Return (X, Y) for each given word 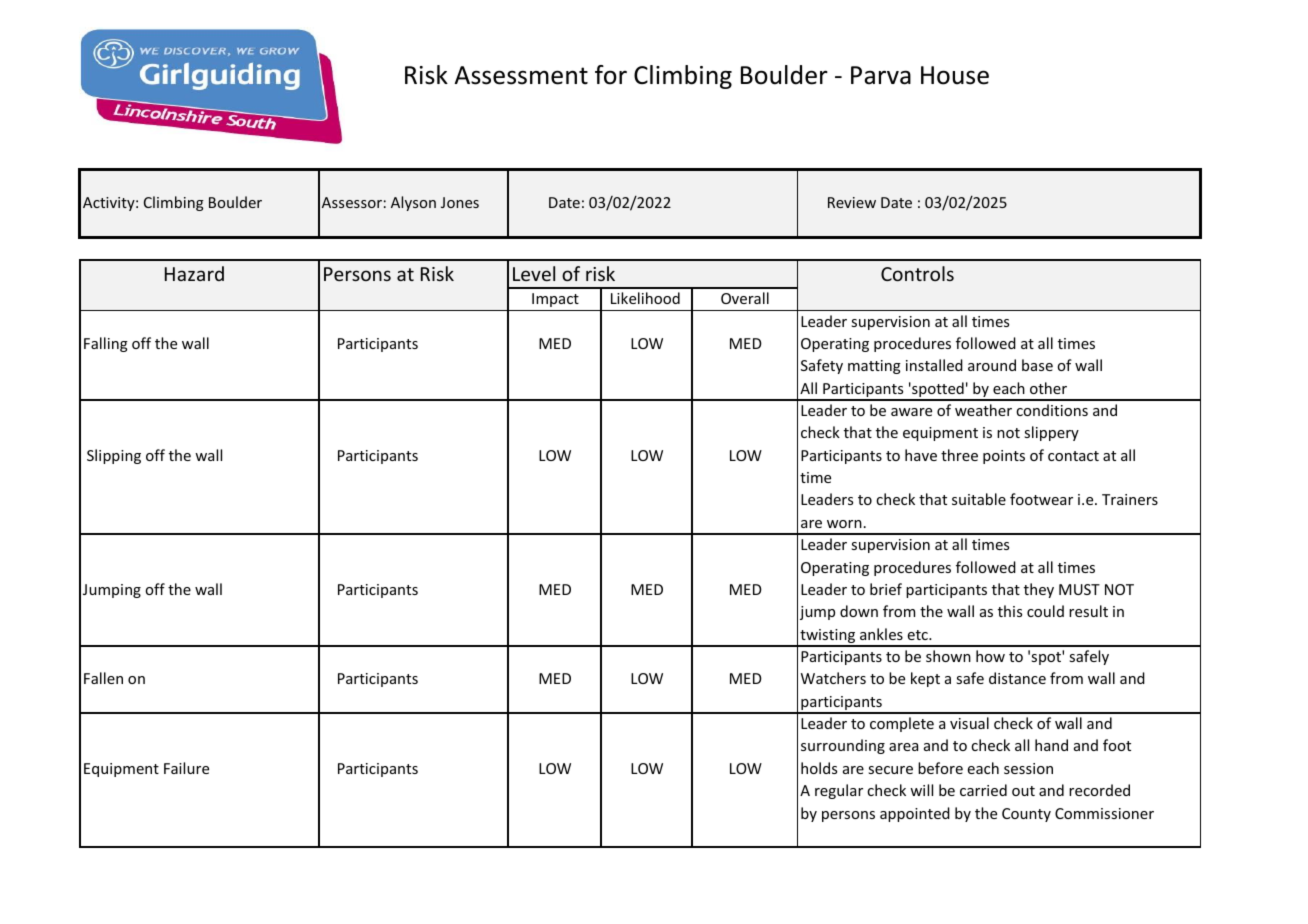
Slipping (114, 456)
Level (534, 273)
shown (948, 656)
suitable (979, 499)
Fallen (103, 678)
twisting (828, 637)
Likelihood (645, 298)
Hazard (194, 273)
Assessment (521, 75)
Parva (881, 75)
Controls (917, 273)
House (955, 75)
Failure (186, 768)
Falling (106, 344)
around (992, 365)
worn (844, 524)
